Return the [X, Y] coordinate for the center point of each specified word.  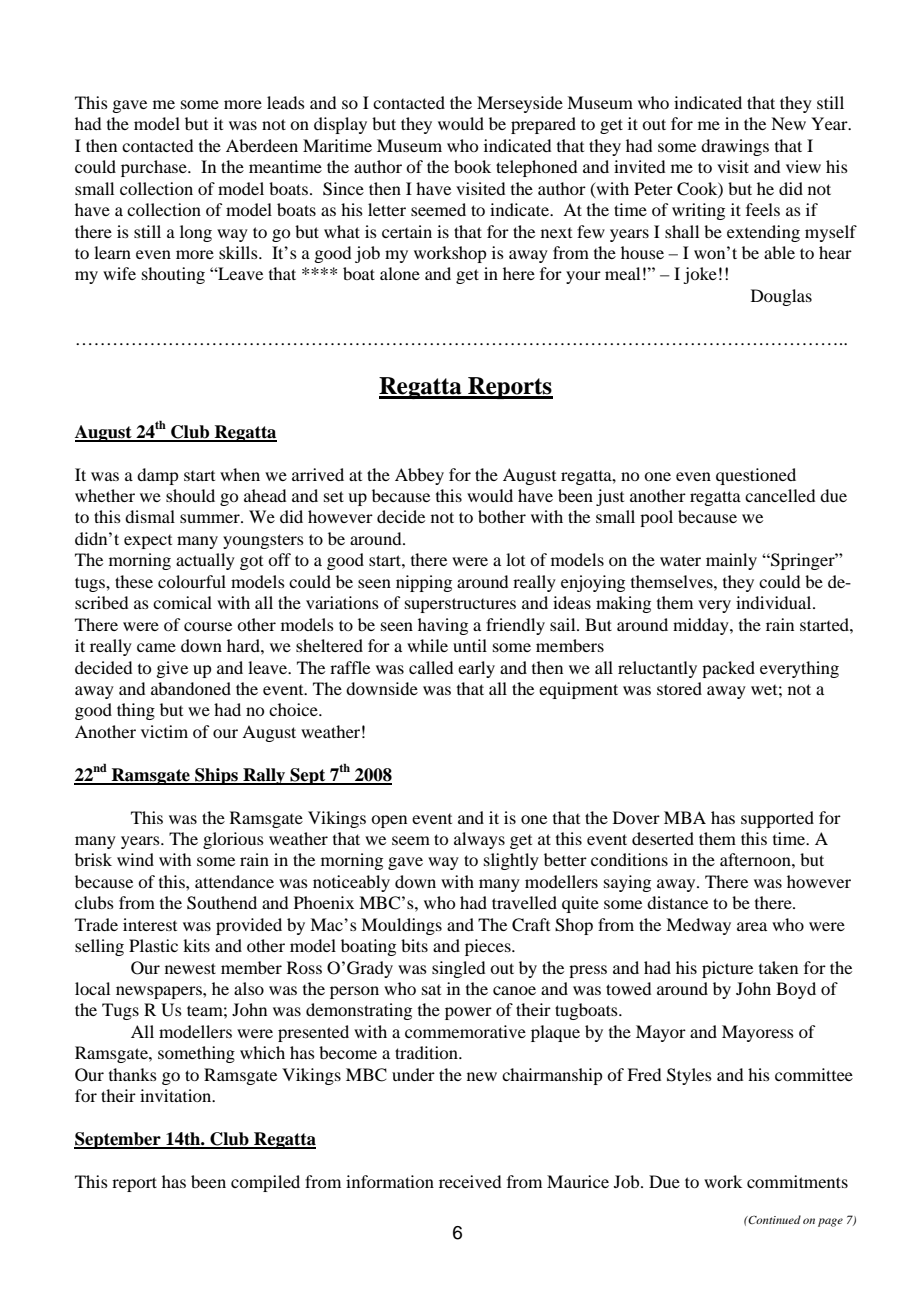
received [470, 1181]
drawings [735, 147]
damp [157, 476]
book [472, 166]
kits [196, 945]
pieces [489, 947]
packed [728, 669]
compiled [265, 1183]
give [172, 669]
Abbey [419, 476]
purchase [155, 168]
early [476, 669]
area [752, 926]
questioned [756, 476]
